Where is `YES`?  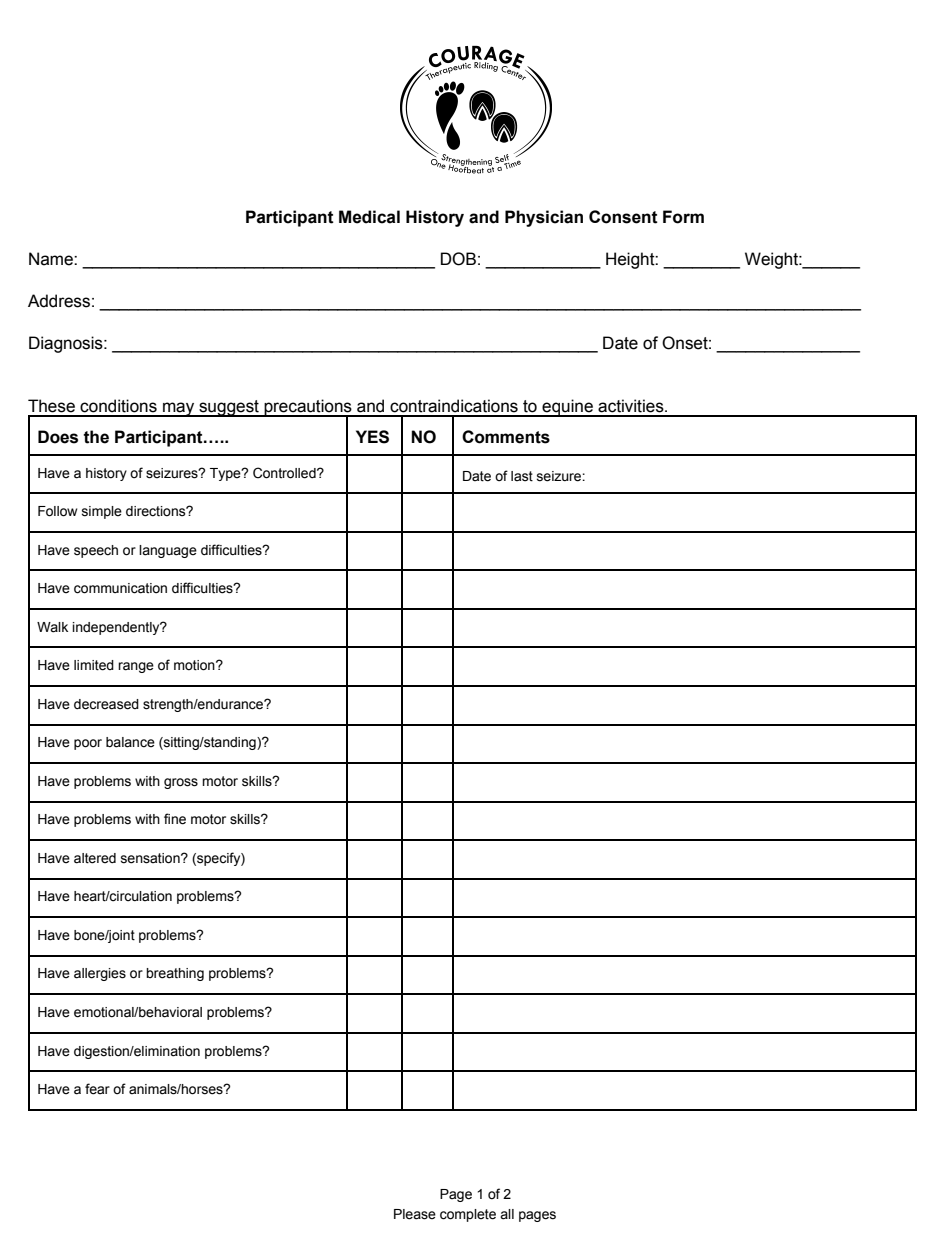 YES is located at coordinates (372, 437).
